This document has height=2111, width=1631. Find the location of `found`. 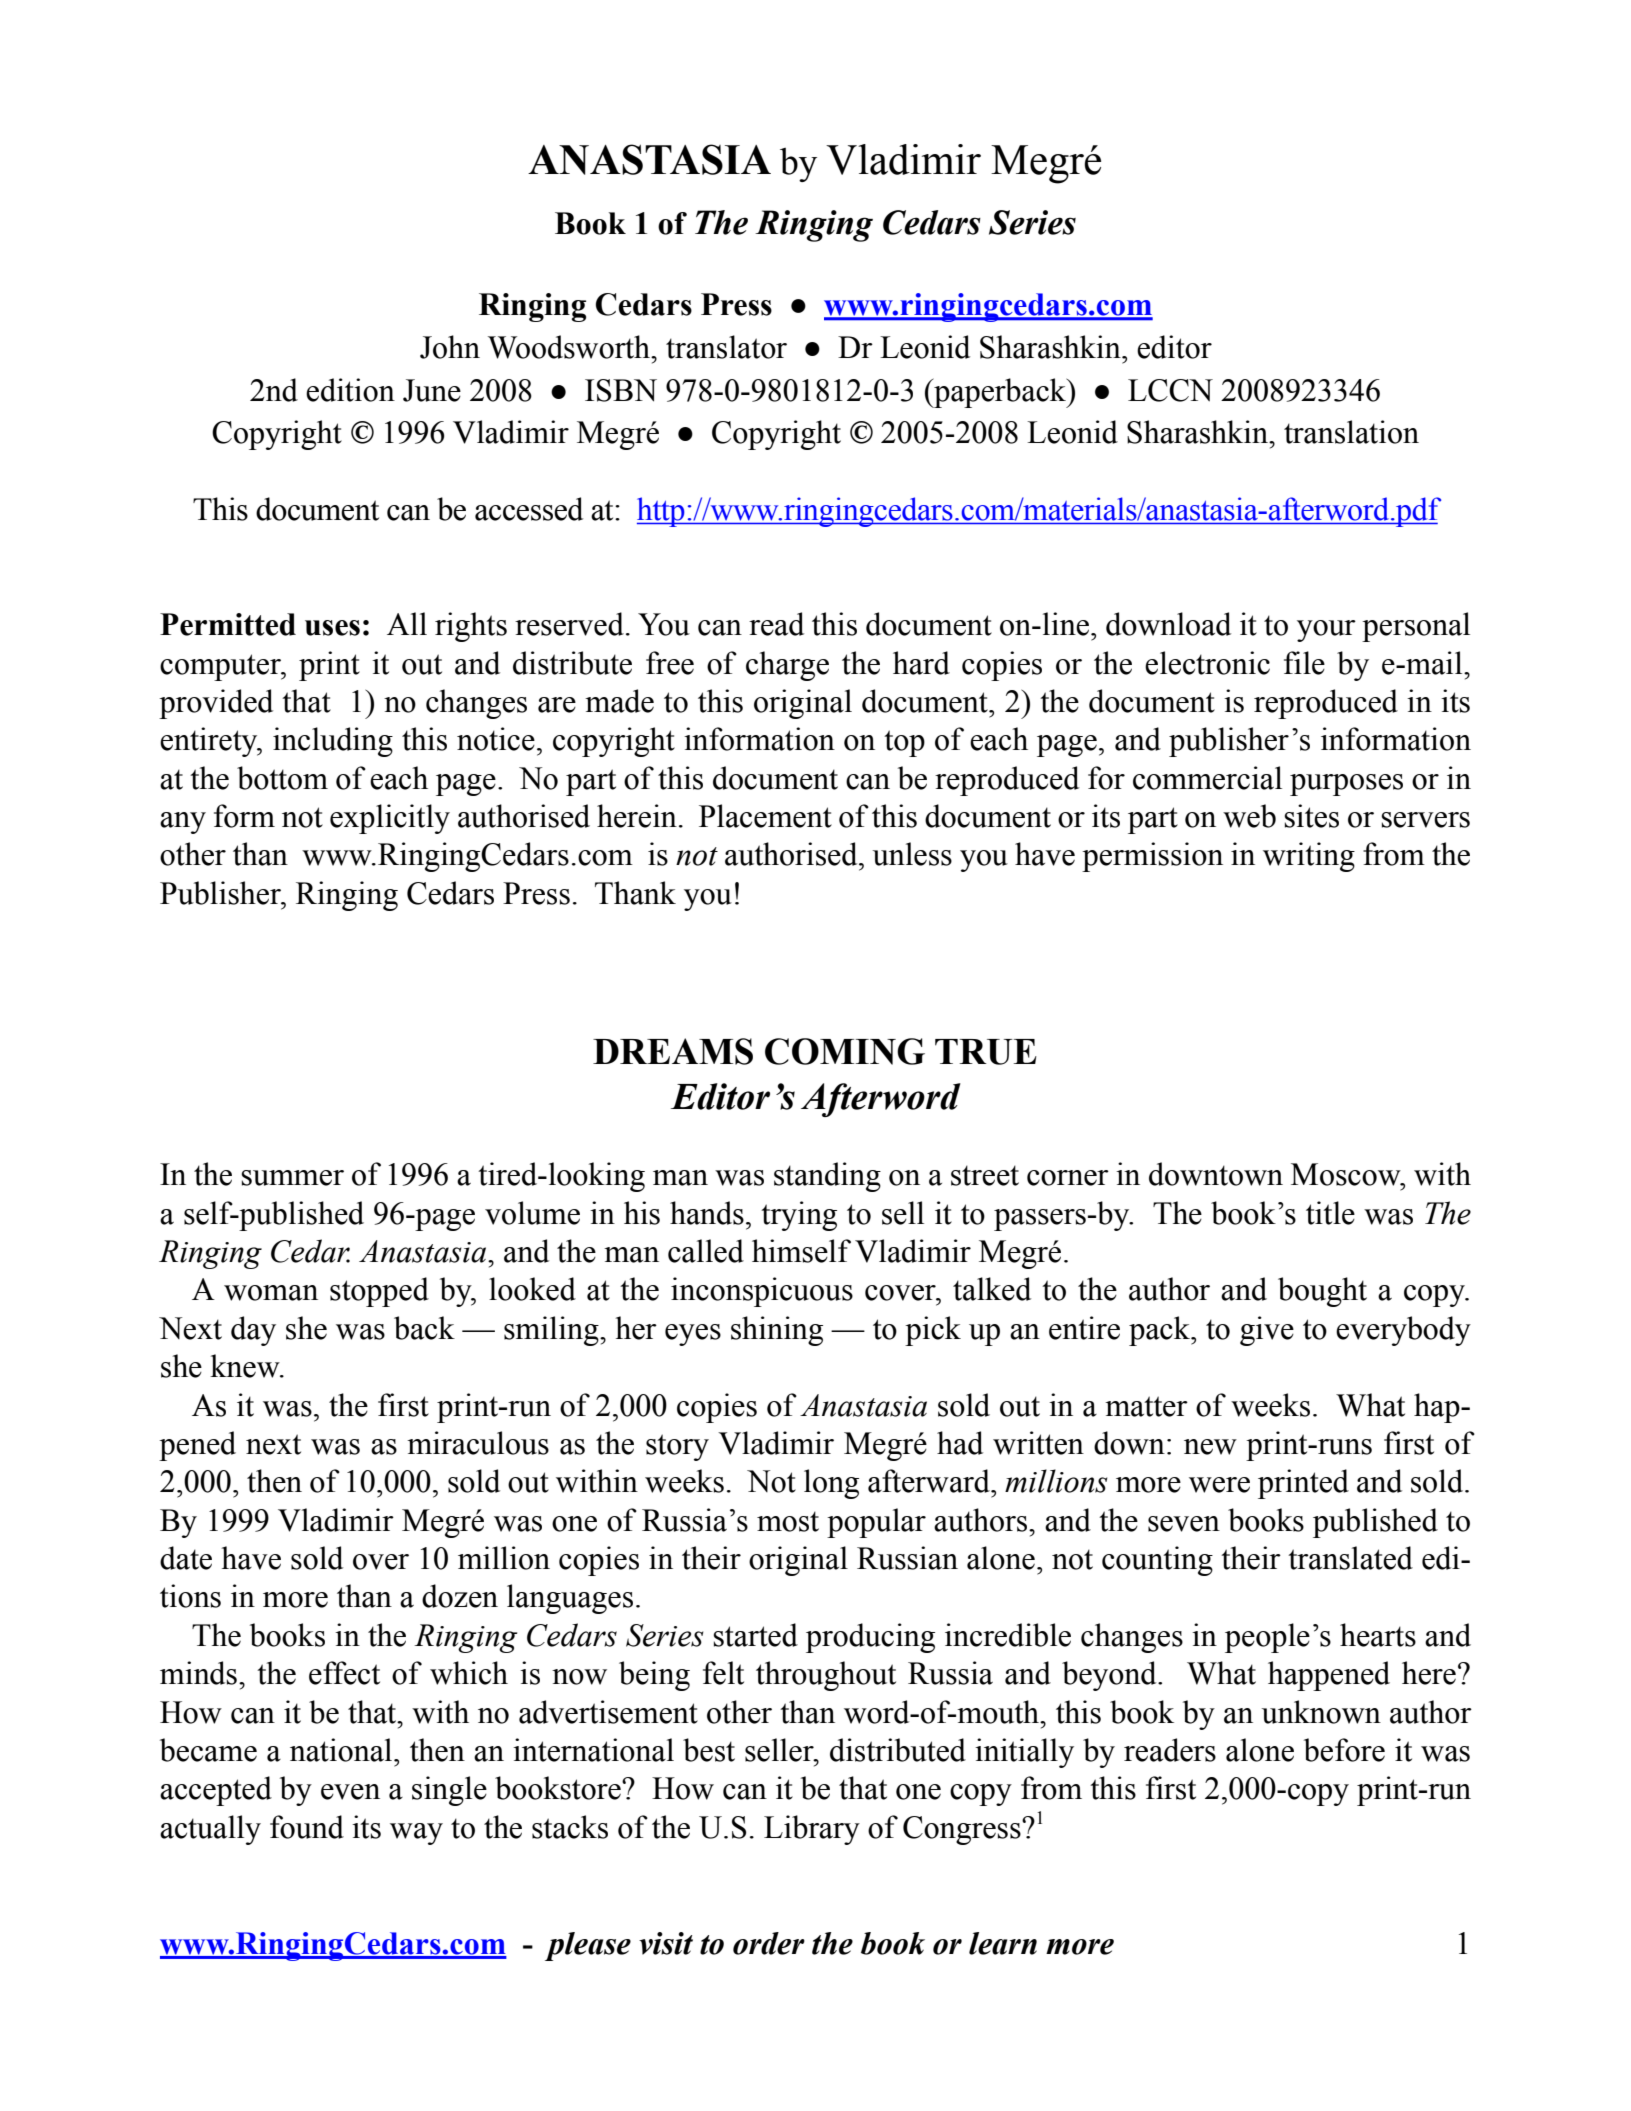

found is located at coordinates (307, 1827).
